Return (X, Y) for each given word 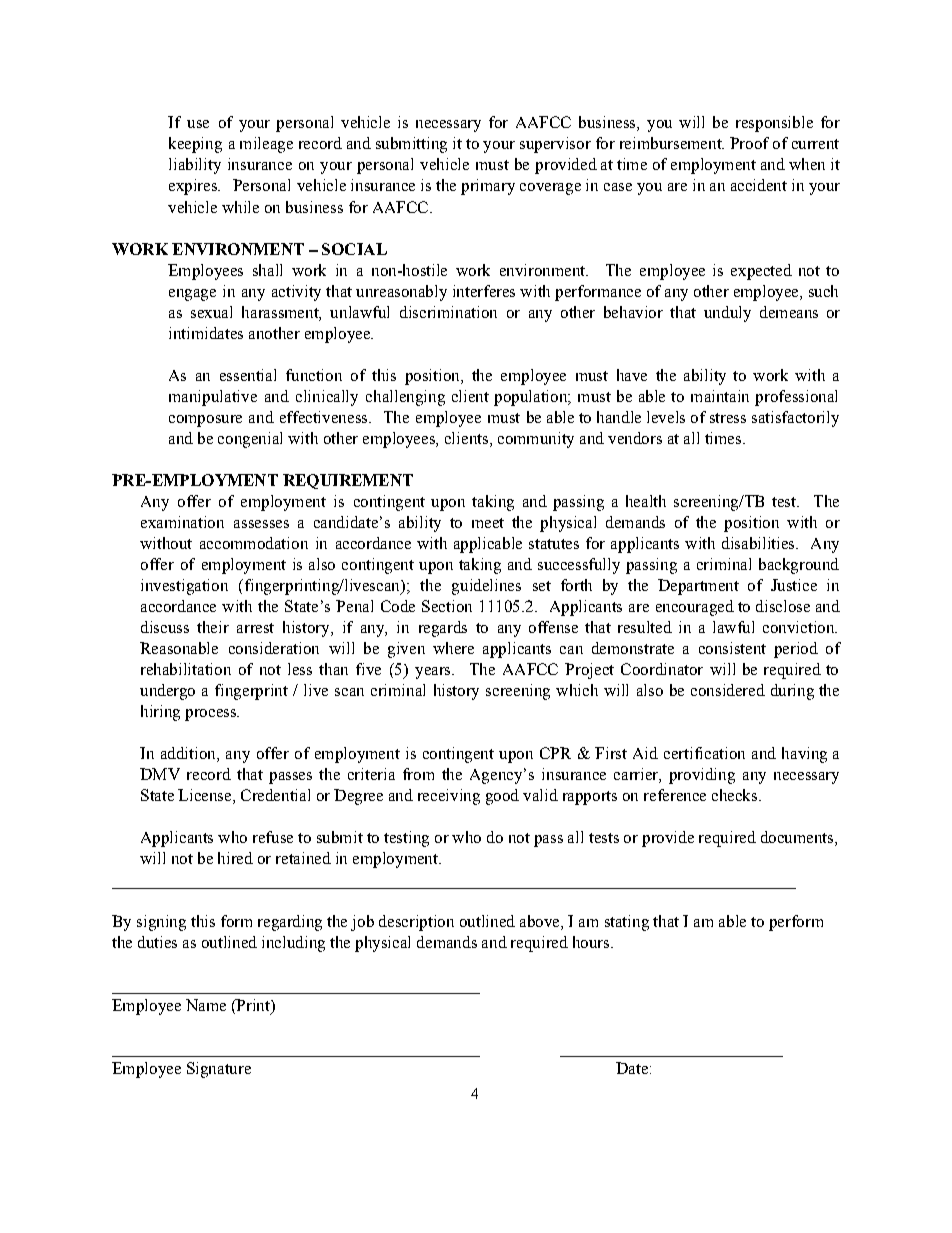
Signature (219, 1070)
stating (627, 923)
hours (592, 942)
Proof (749, 143)
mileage (266, 145)
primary (488, 187)
